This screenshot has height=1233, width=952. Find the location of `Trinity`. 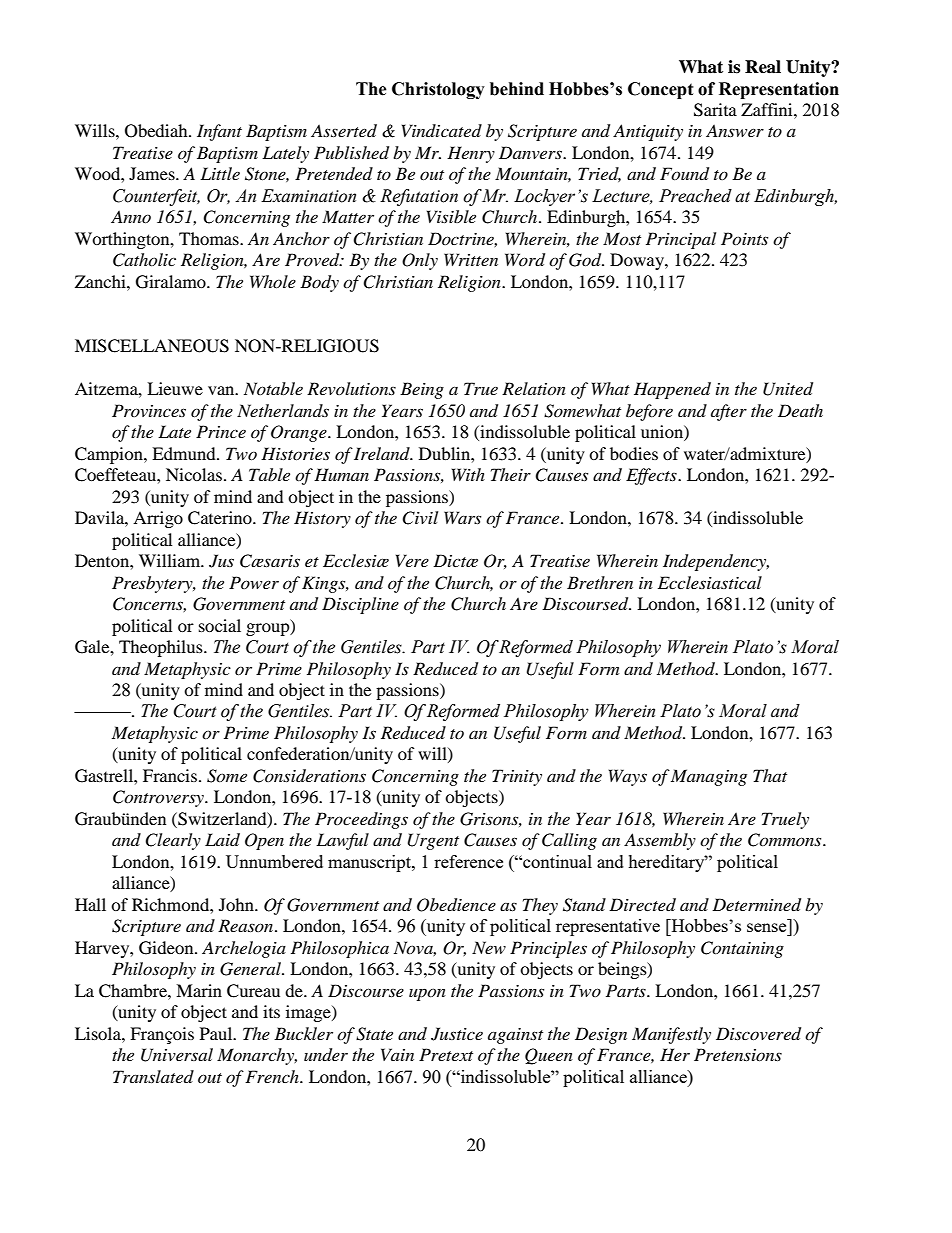

Trinity is located at coordinates (517, 777).
